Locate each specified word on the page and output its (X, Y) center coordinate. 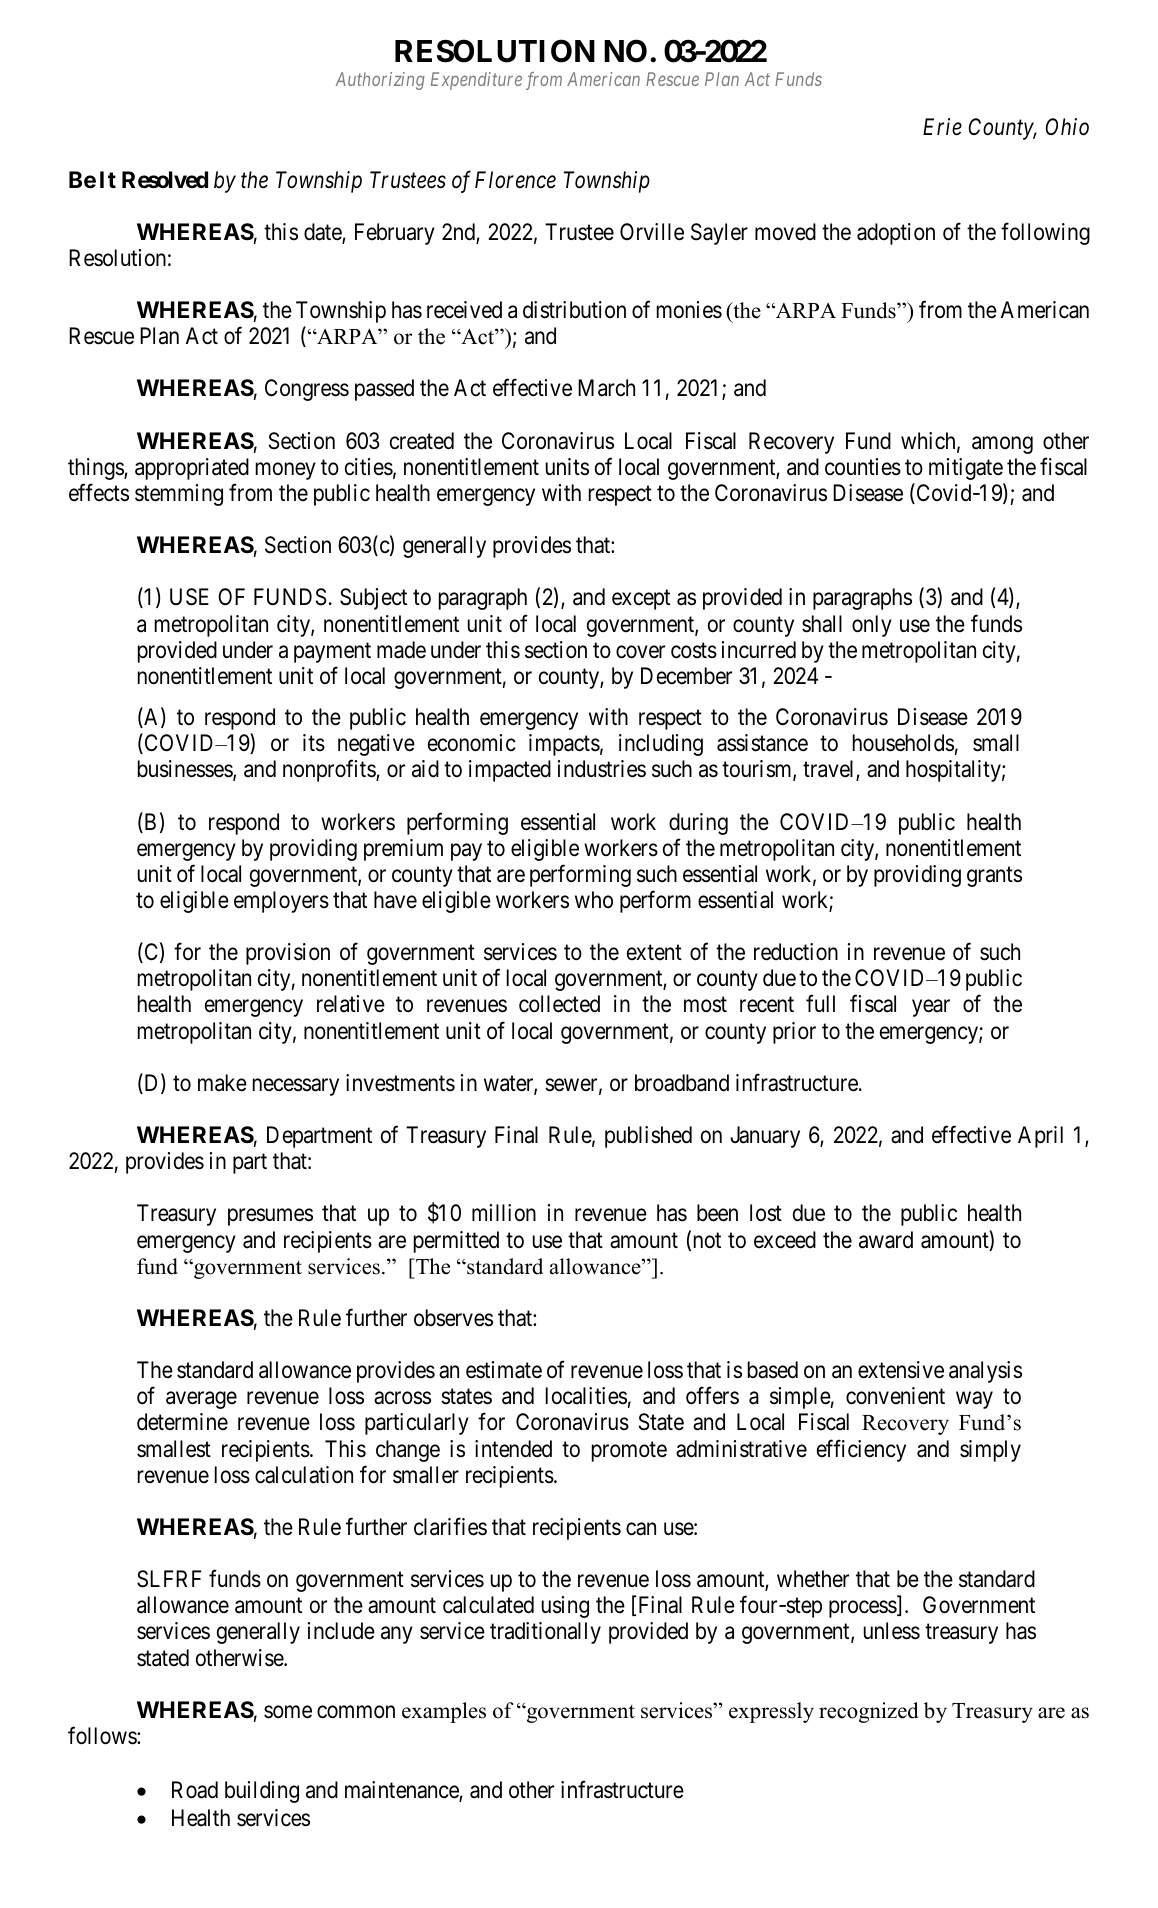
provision (288, 954)
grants (994, 877)
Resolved (165, 180)
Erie (942, 127)
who (594, 899)
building (262, 1792)
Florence (515, 180)
